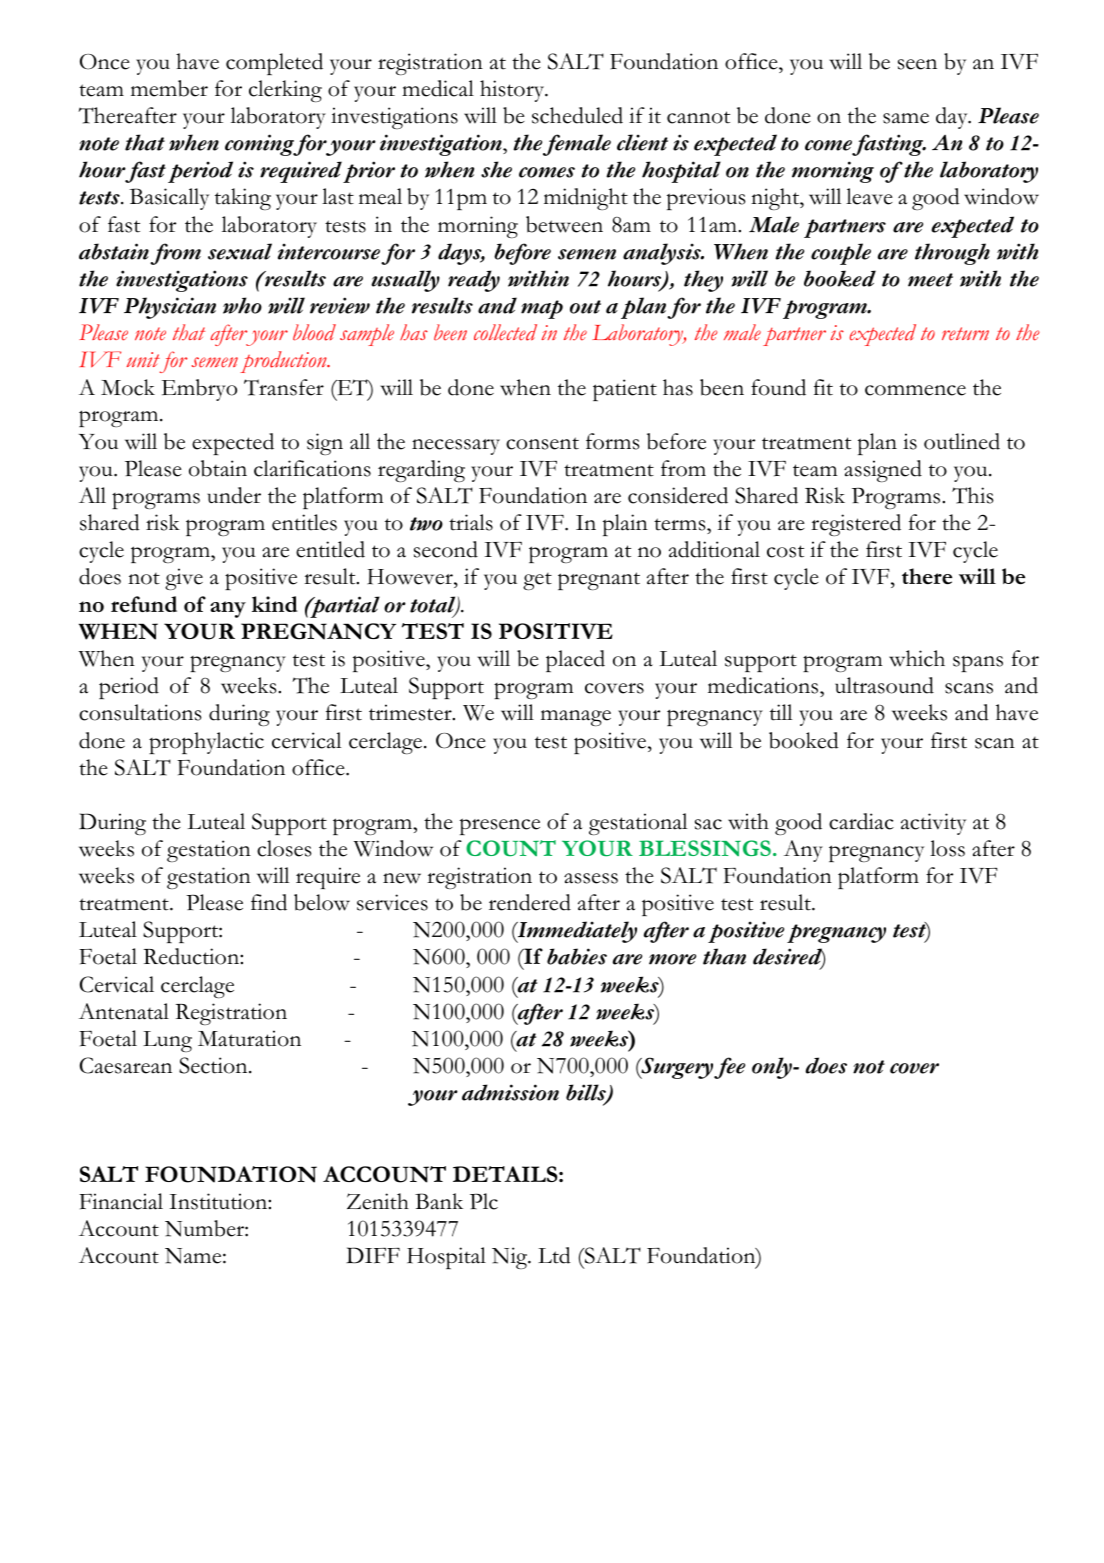  What do you see at coordinates (275, 604) in the screenshot?
I see `kind` at bounding box center [275, 604].
